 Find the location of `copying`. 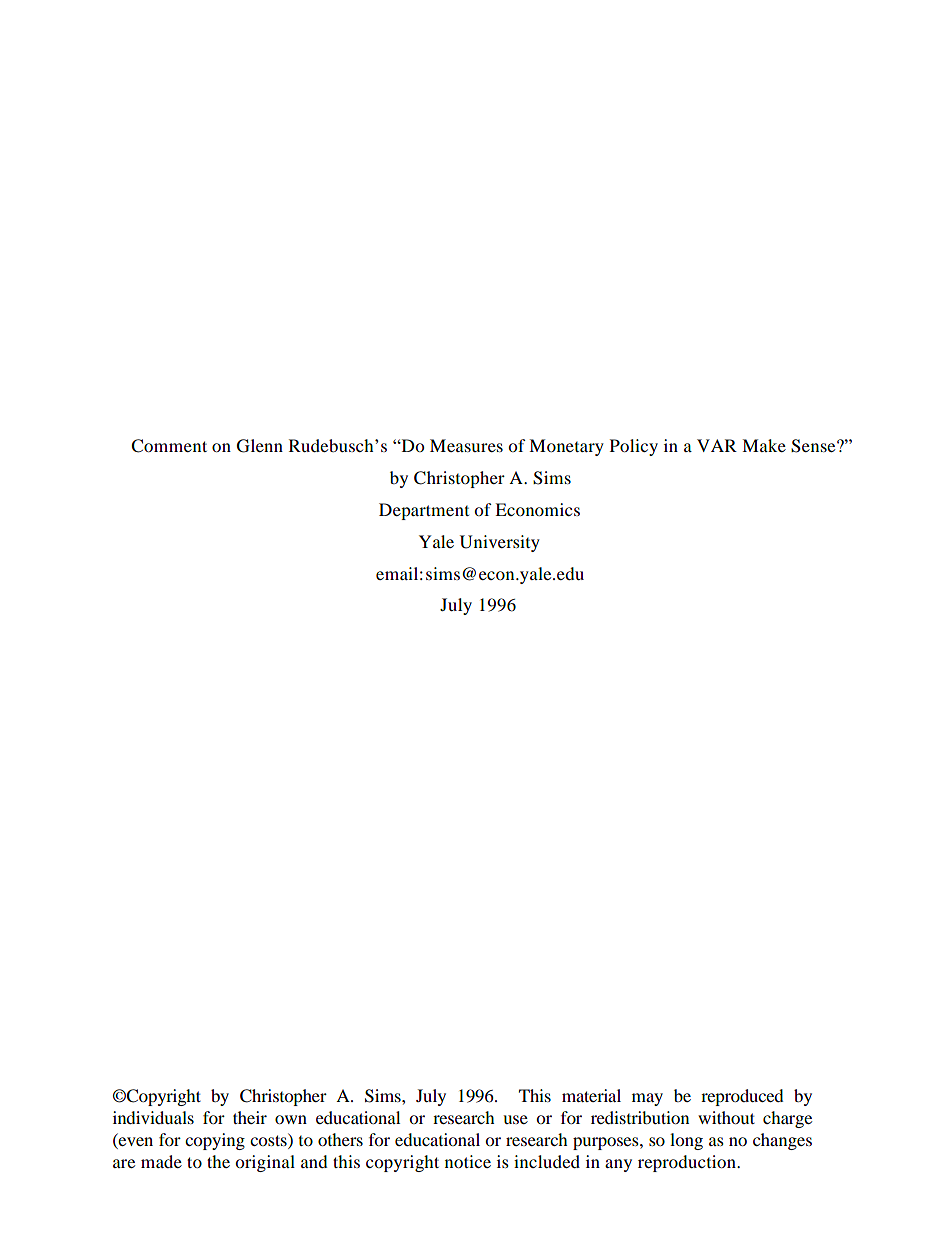

copying is located at coordinates (215, 1141).
